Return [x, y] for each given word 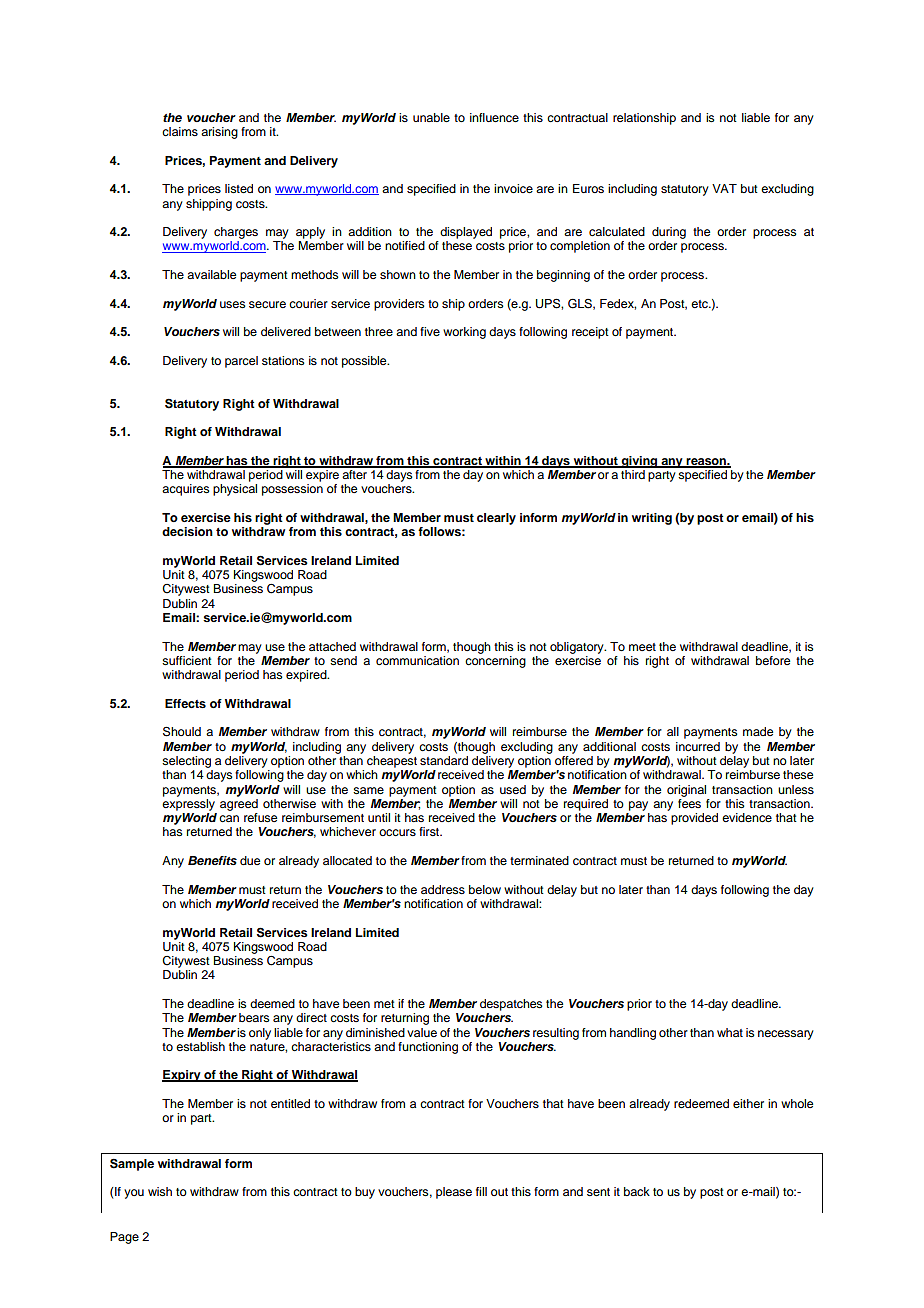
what [730, 1032]
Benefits [212, 860]
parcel [241, 362]
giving [639, 462]
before [773, 660]
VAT [724, 188]
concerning [495, 660]
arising [219, 133]
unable [431, 117]
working [464, 333]
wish [160, 1191]
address [443, 889]
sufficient [187, 660]
